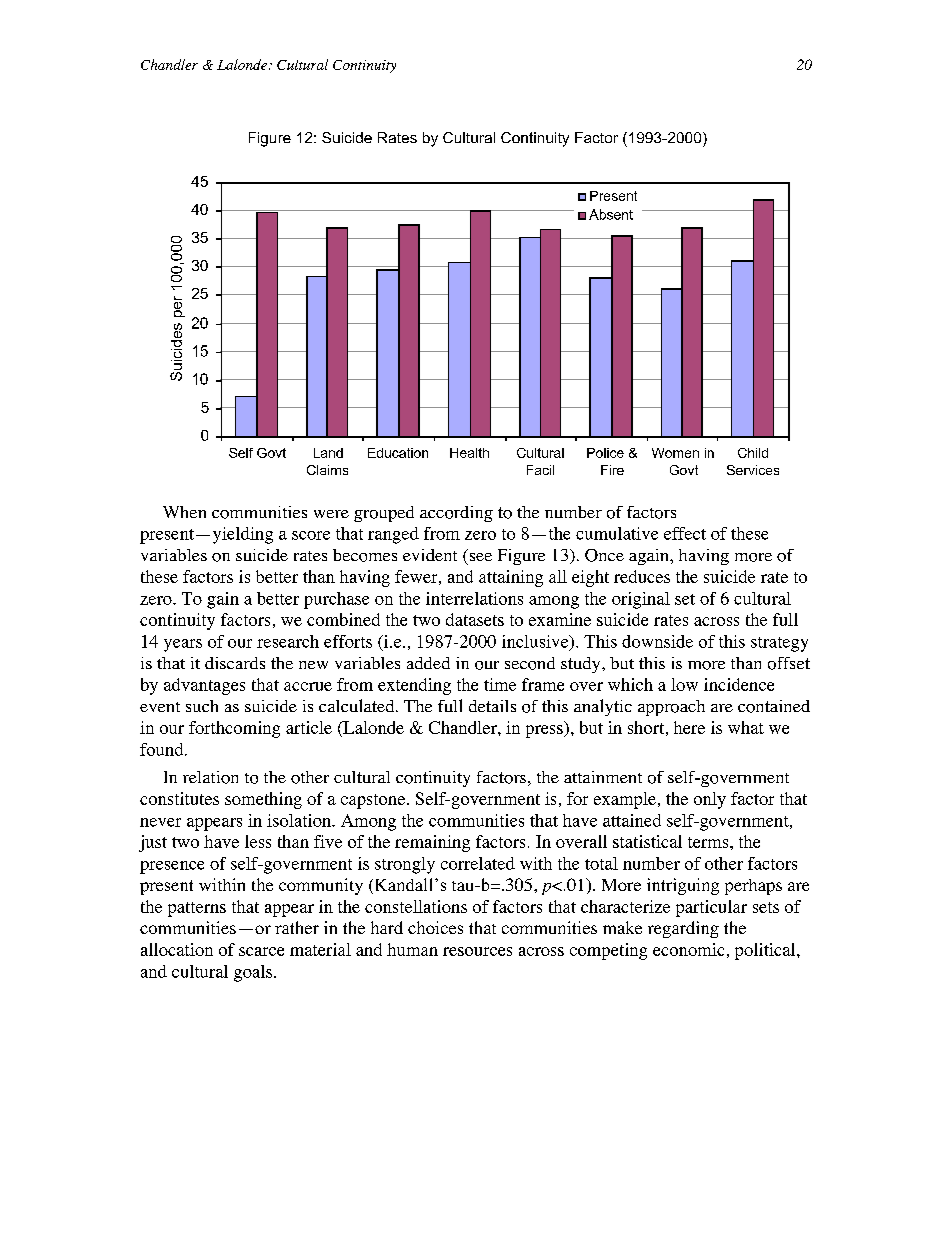 This page has height=1233, width=952. Describe the element at coordinates (477, 951) in the page. I see `resources` at that location.
